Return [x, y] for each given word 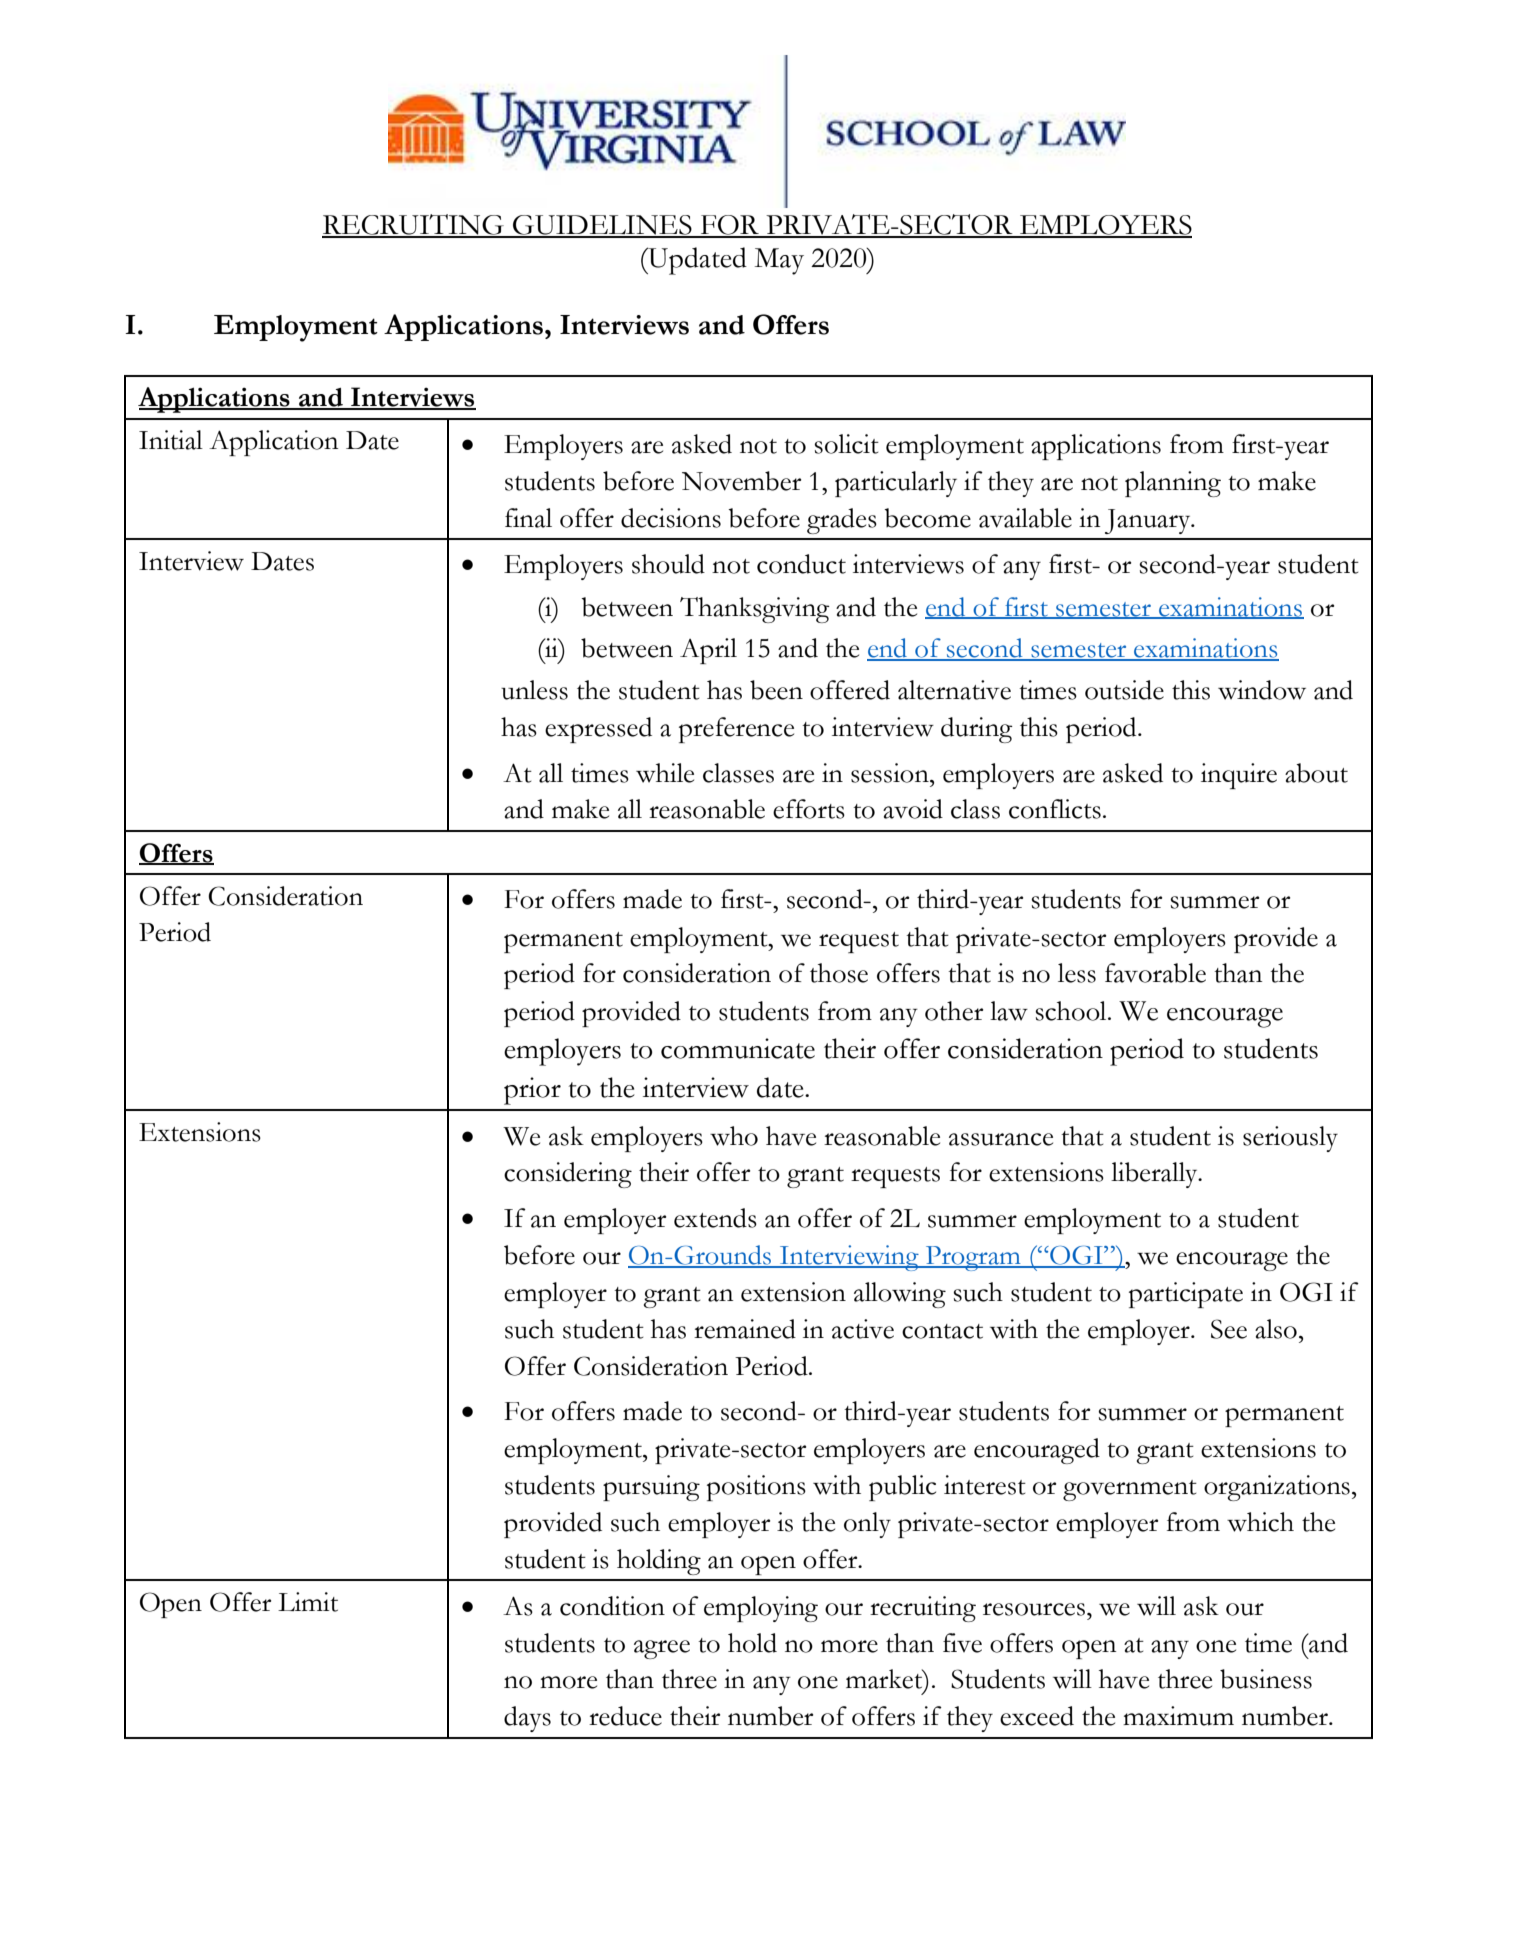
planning [1173, 484]
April [708, 651]
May [779, 261]
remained [745, 1329]
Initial [171, 440]
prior [532, 1091]
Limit [308, 1602]
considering [568, 1175]
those [839, 973]
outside [1124, 690]
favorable [1155, 973]
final [528, 518]
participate [1186, 1295]
